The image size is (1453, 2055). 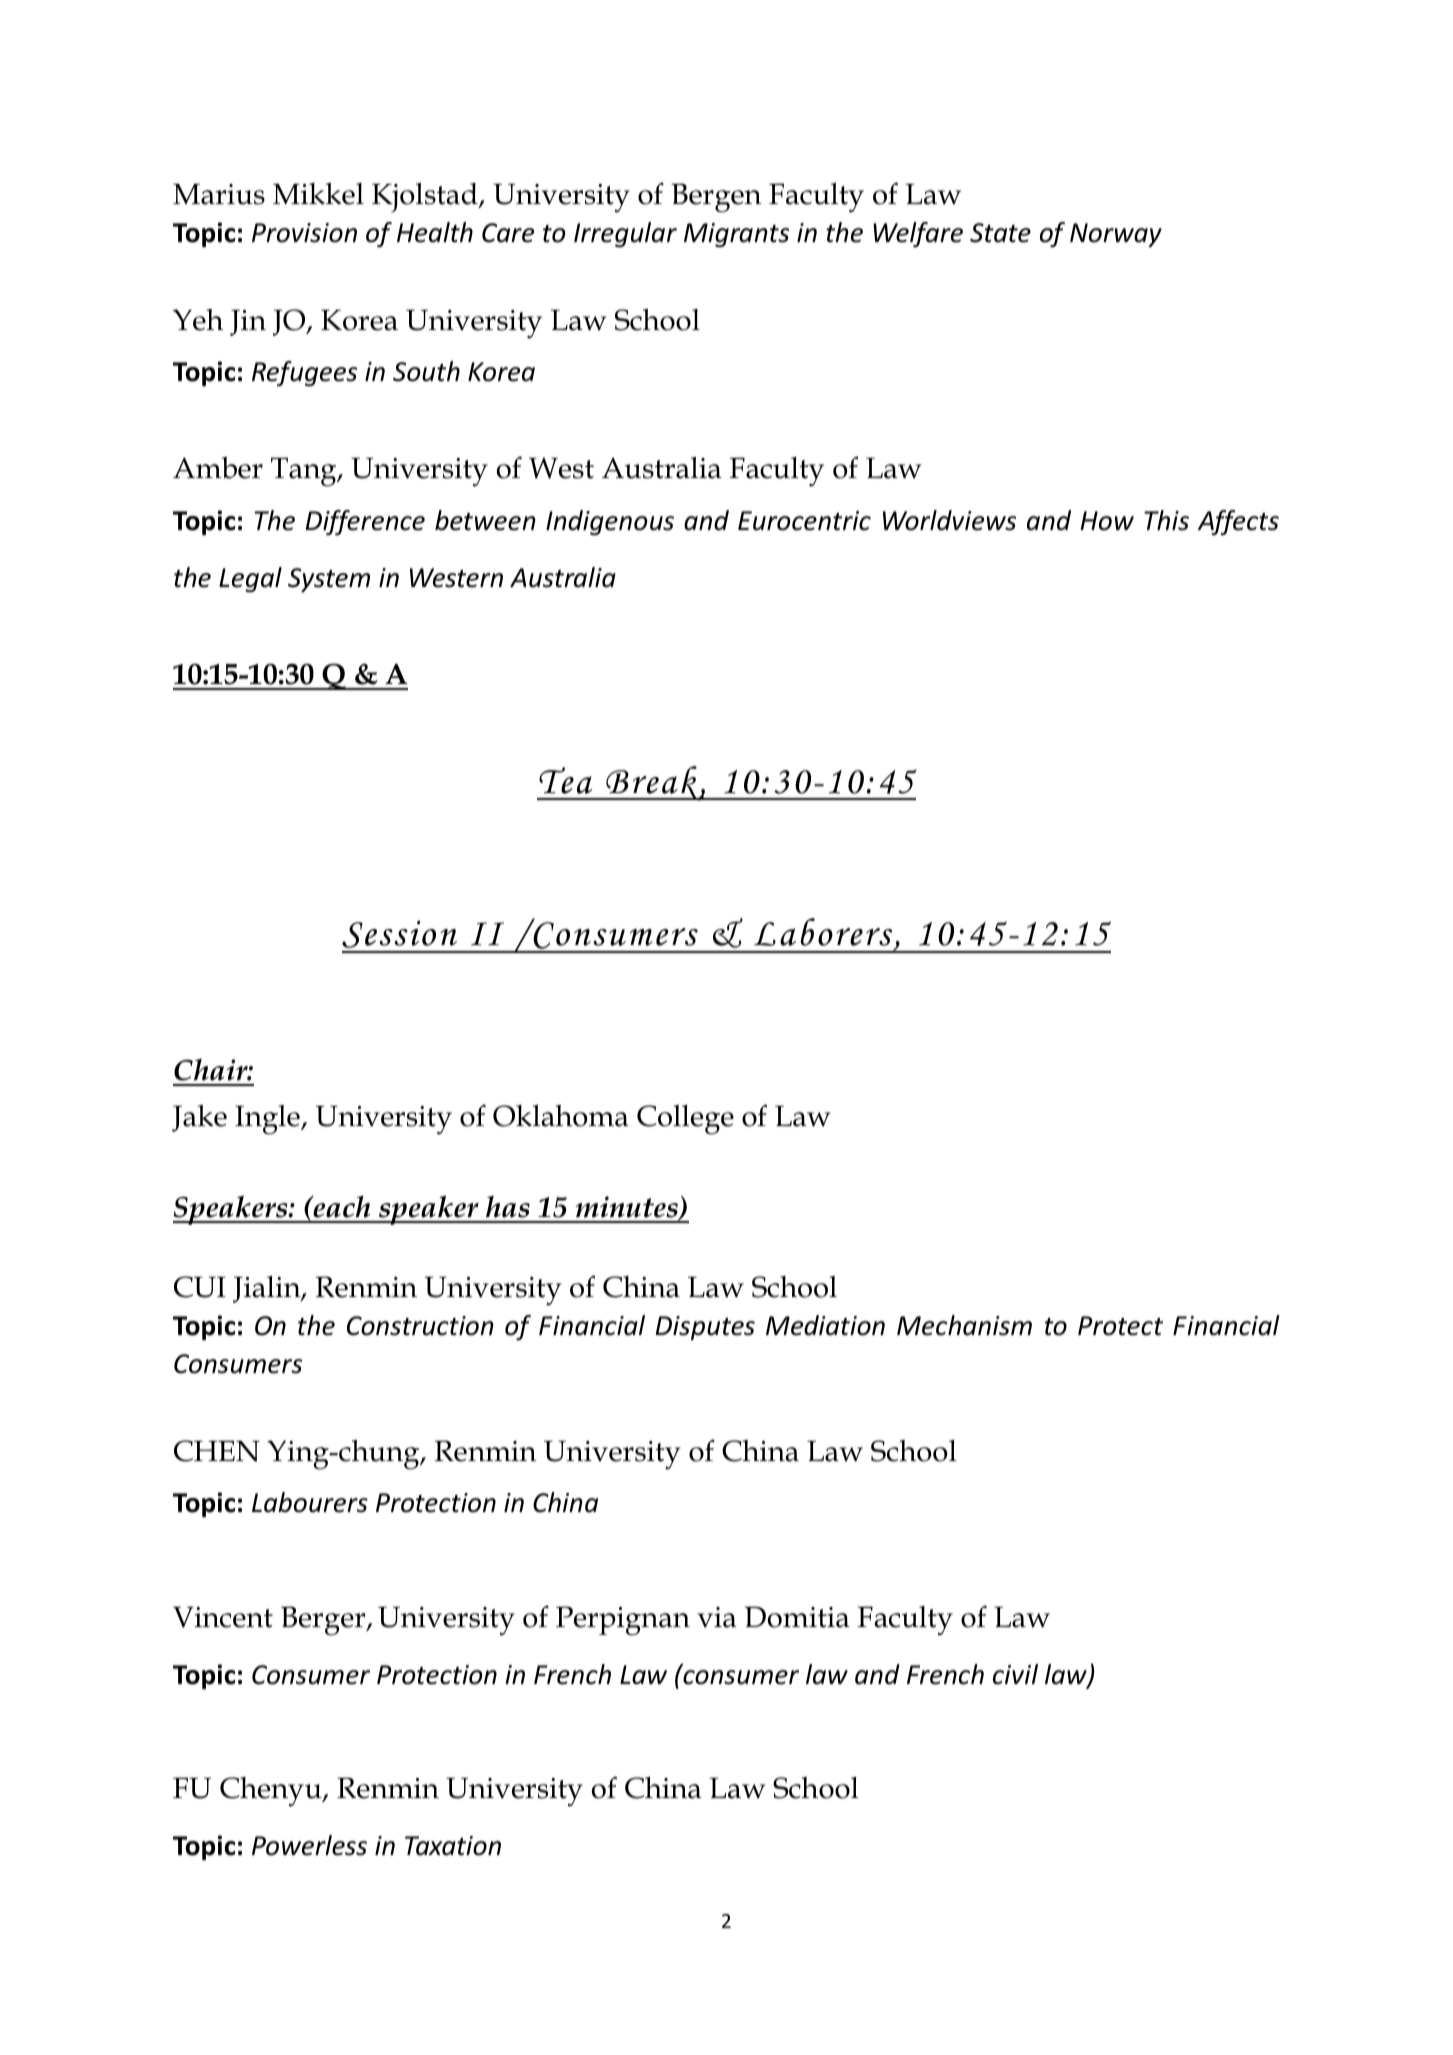 I want to click on Laborers, so click(x=824, y=933).
